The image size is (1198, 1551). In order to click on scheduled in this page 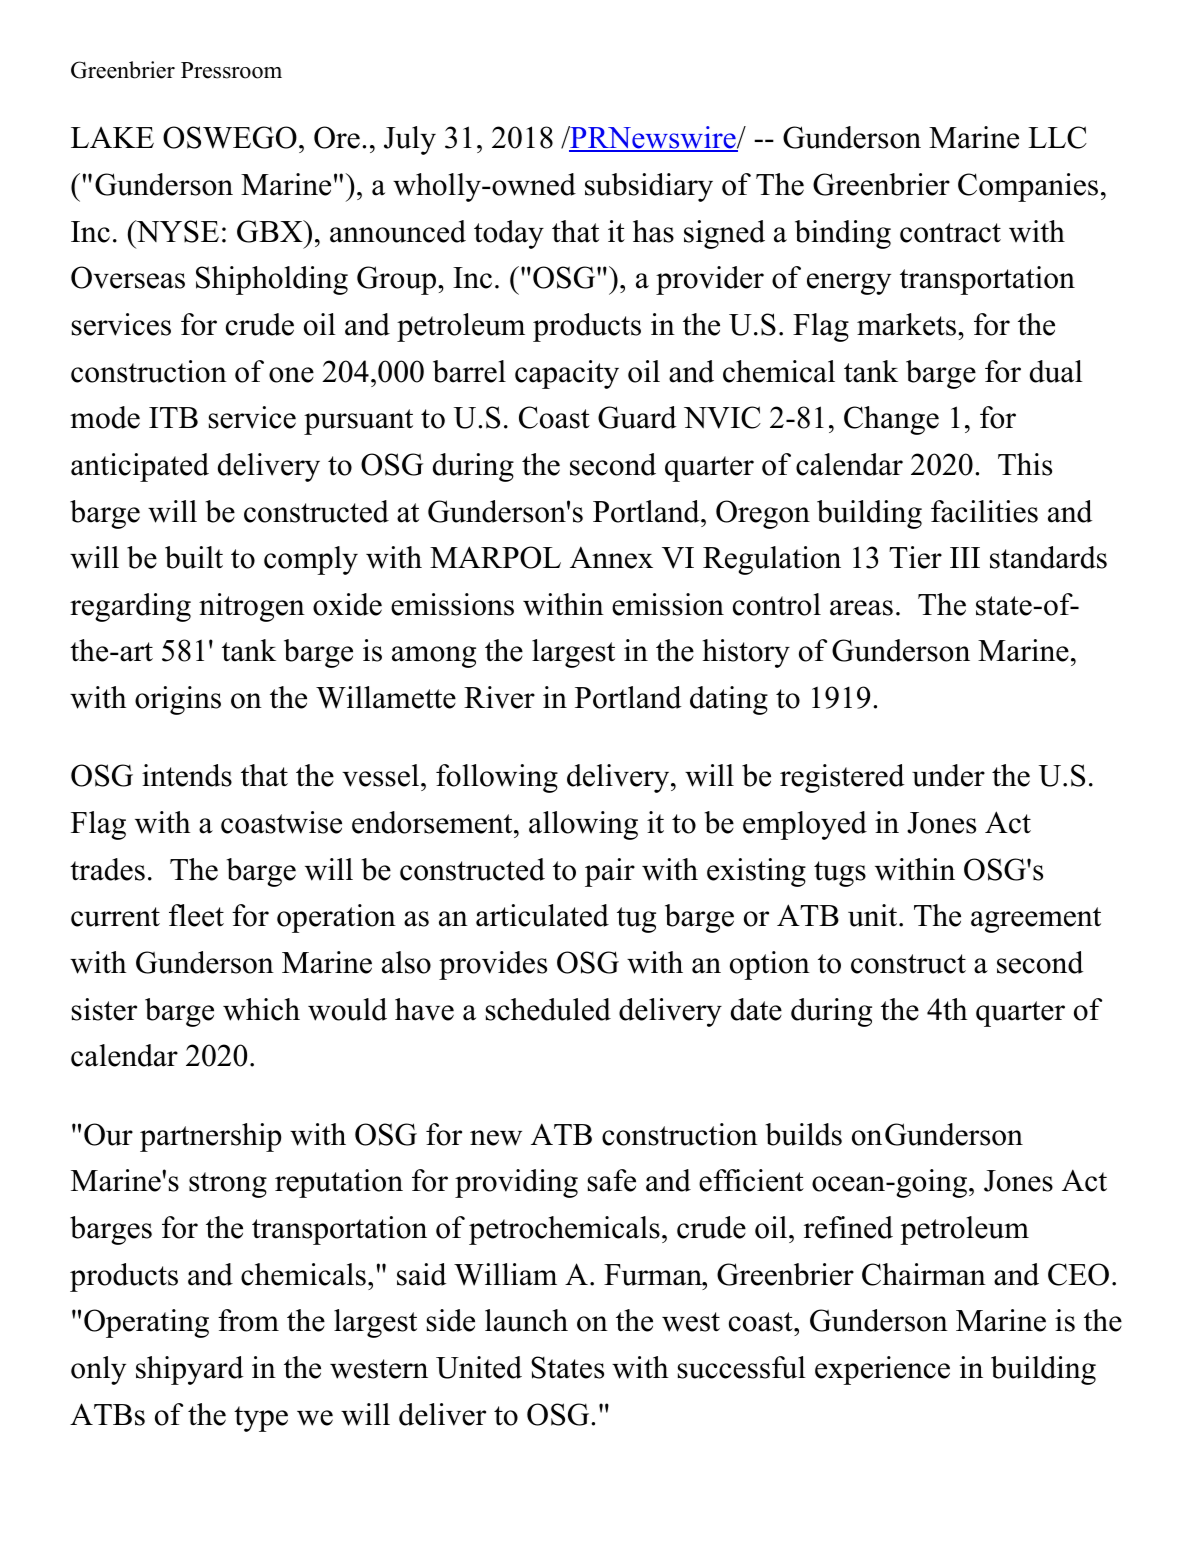, I will do `click(548, 1009)`.
